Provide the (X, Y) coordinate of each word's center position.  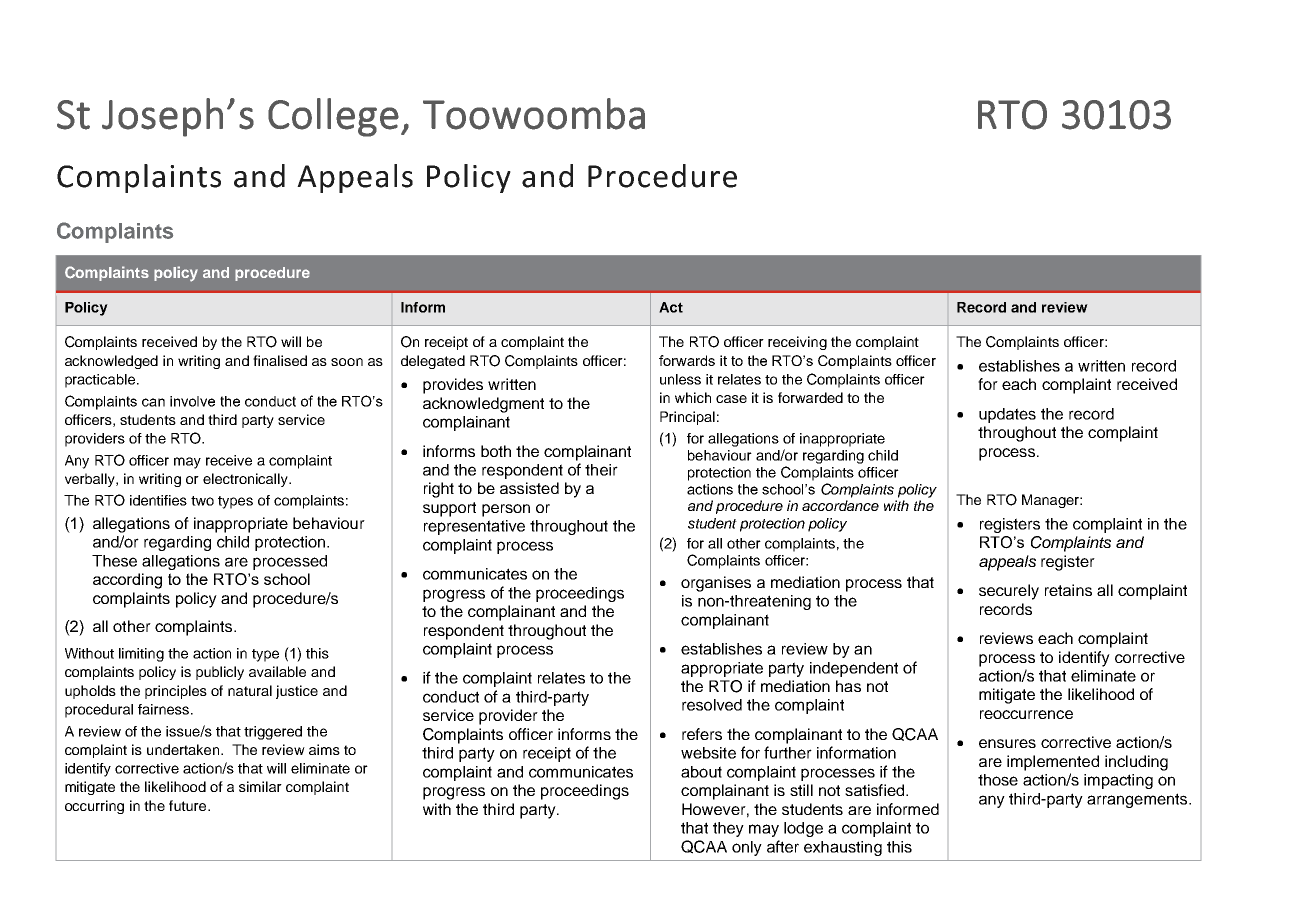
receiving (797, 343)
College (333, 117)
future (189, 805)
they (728, 829)
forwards (687, 360)
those (998, 780)
